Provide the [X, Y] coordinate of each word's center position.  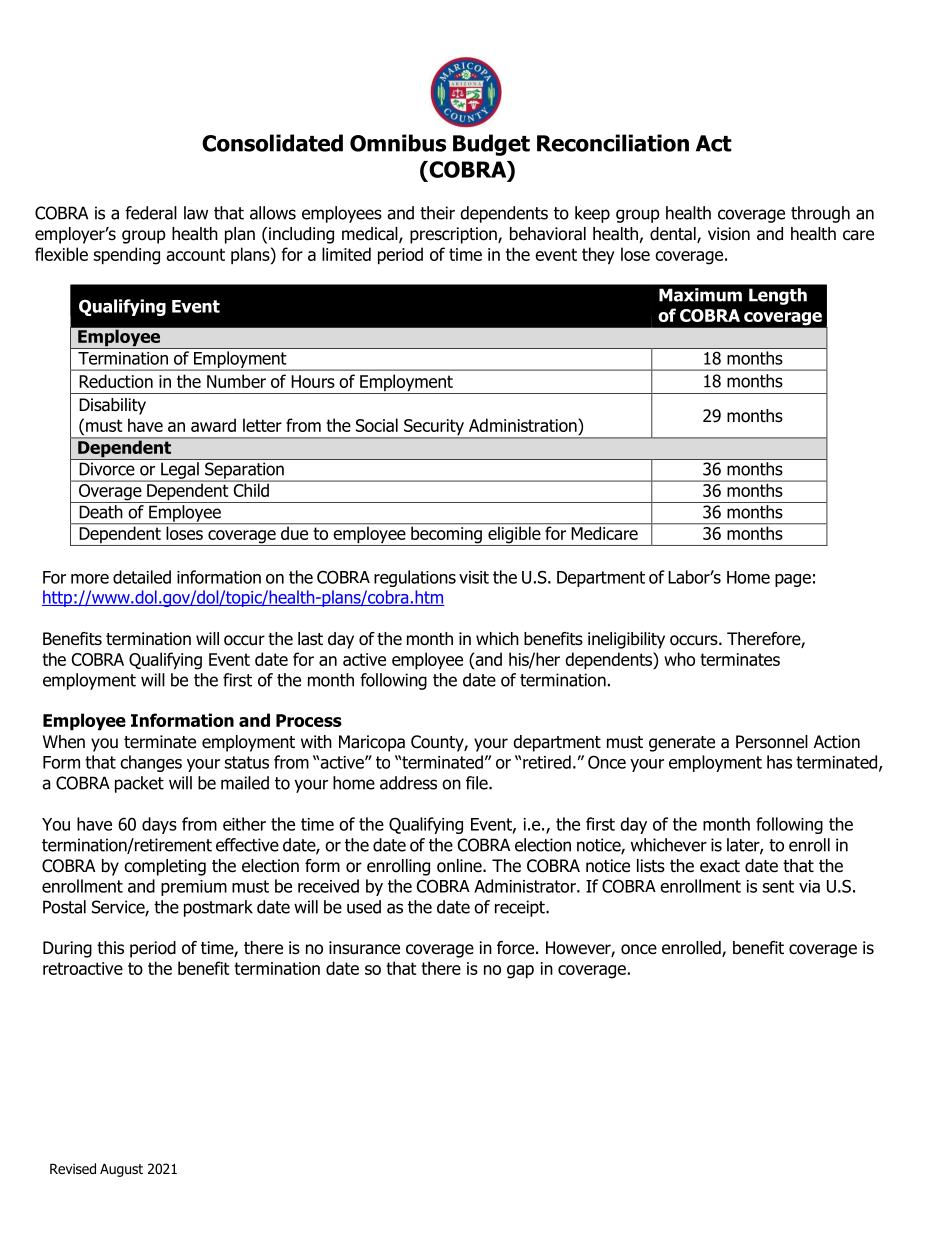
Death [101, 512]
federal [151, 213]
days [159, 825]
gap [520, 972]
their [437, 213]
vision [729, 234]
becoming [446, 535]
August [121, 1170]
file [478, 783]
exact [720, 866]
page [793, 580]
